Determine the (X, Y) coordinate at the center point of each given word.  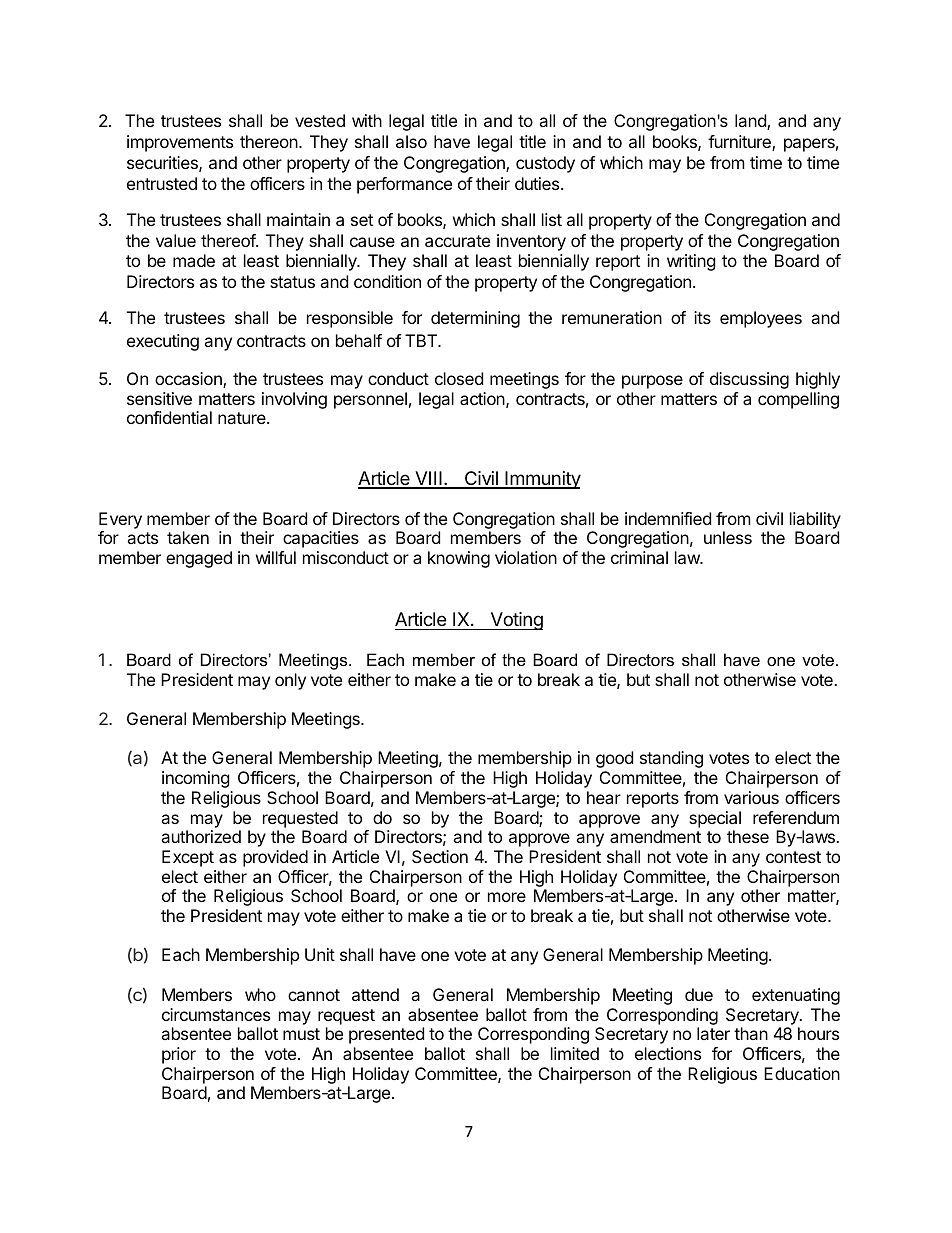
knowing (459, 559)
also (411, 141)
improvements (180, 143)
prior (179, 1055)
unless (728, 537)
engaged (199, 559)
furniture (740, 143)
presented (386, 1035)
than (751, 1033)
